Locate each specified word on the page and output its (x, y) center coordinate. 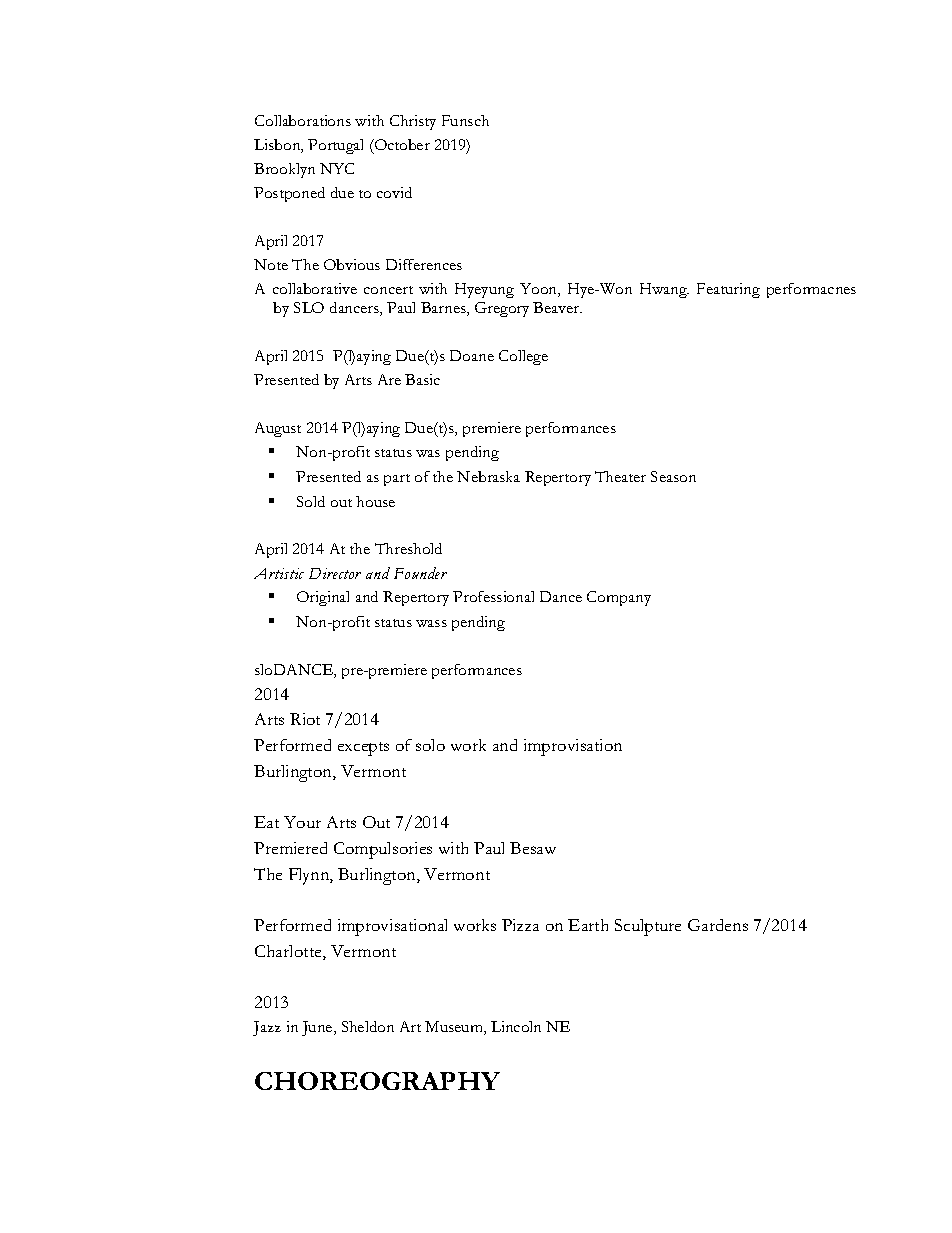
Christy (413, 122)
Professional (493, 596)
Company (619, 598)
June (318, 1028)
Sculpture (648, 927)
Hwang (664, 290)
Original (323, 598)
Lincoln (516, 1026)
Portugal (335, 146)
